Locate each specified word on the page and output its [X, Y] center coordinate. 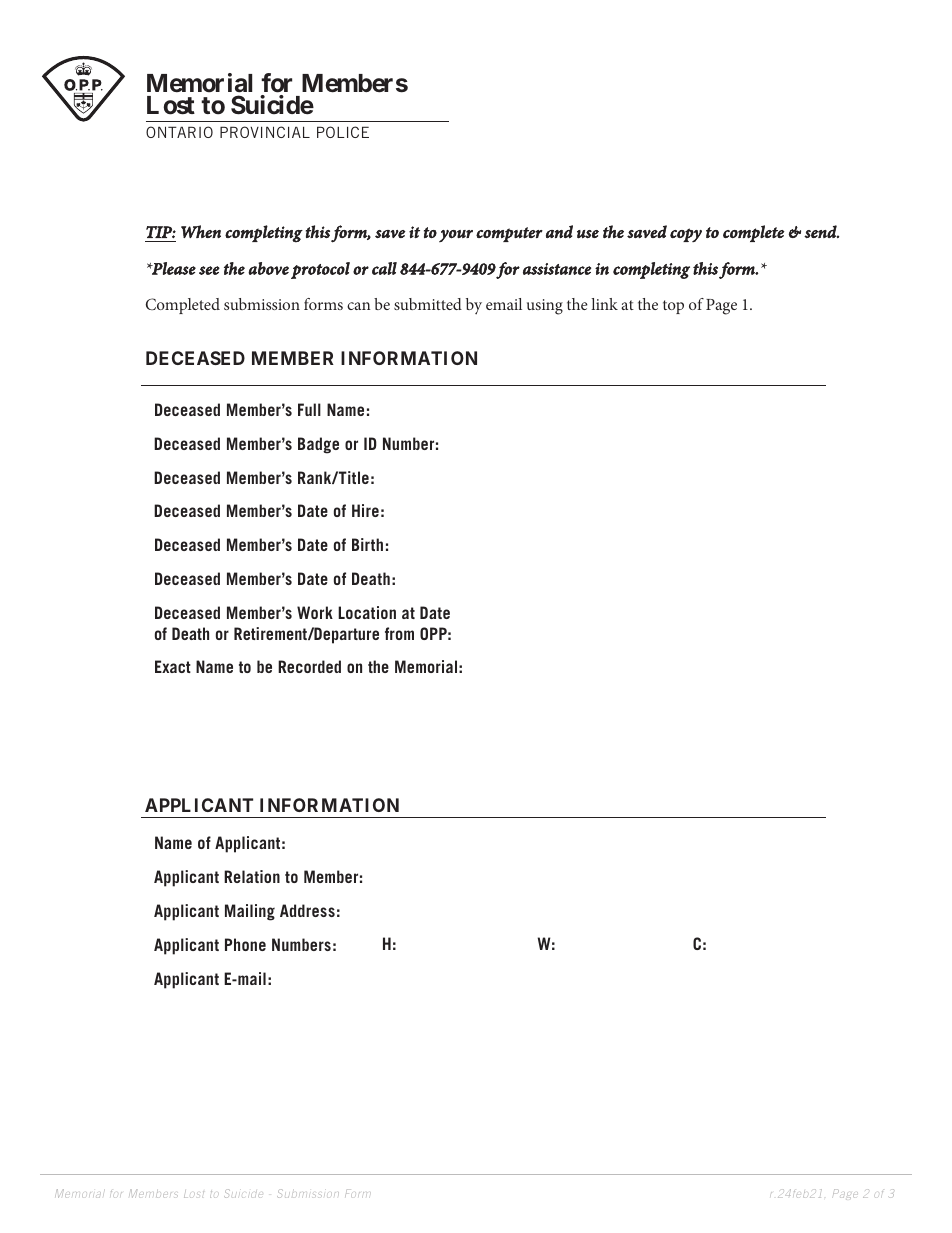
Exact [173, 666]
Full [309, 409]
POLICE [343, 132]
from [399, 633]
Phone [245, 944]
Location [367, 612]
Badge [318, 445]
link [604, 304]
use [588, 234]
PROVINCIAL [265, 132]
